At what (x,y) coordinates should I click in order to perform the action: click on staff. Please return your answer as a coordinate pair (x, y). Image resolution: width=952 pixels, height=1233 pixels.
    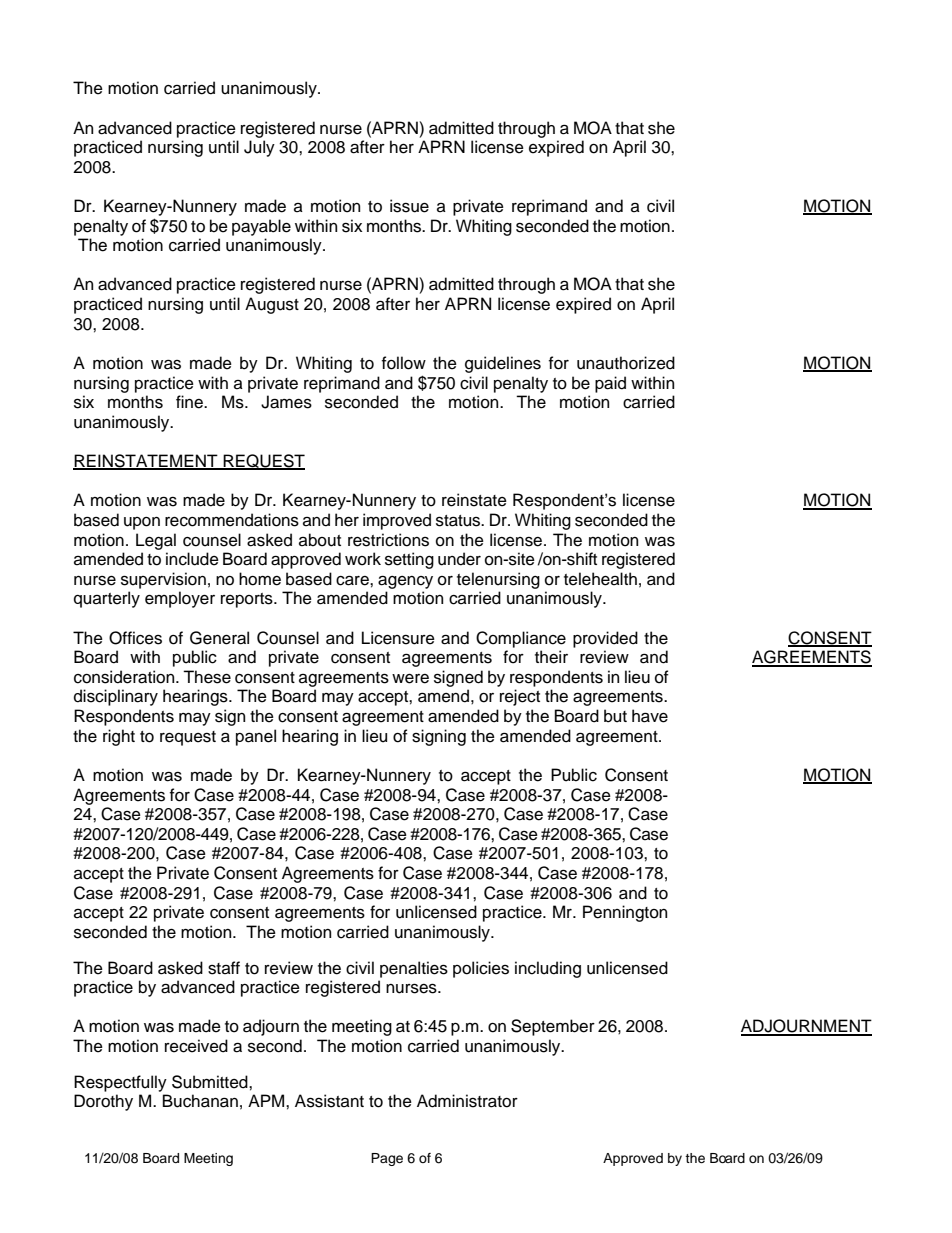
    Looking at the image, I should click on (224, 968).
